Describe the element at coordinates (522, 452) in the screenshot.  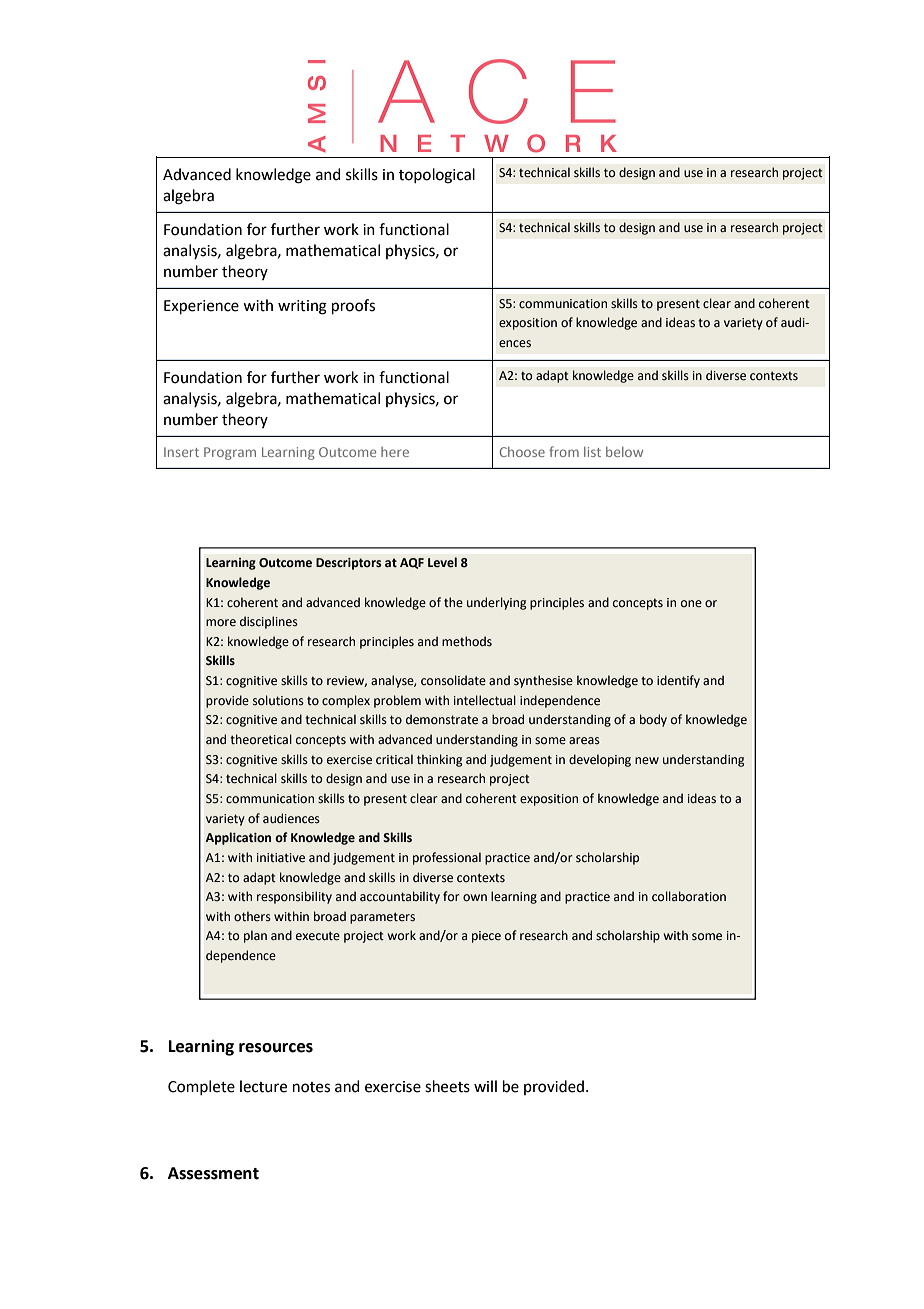
I see `Choose` at that location.
